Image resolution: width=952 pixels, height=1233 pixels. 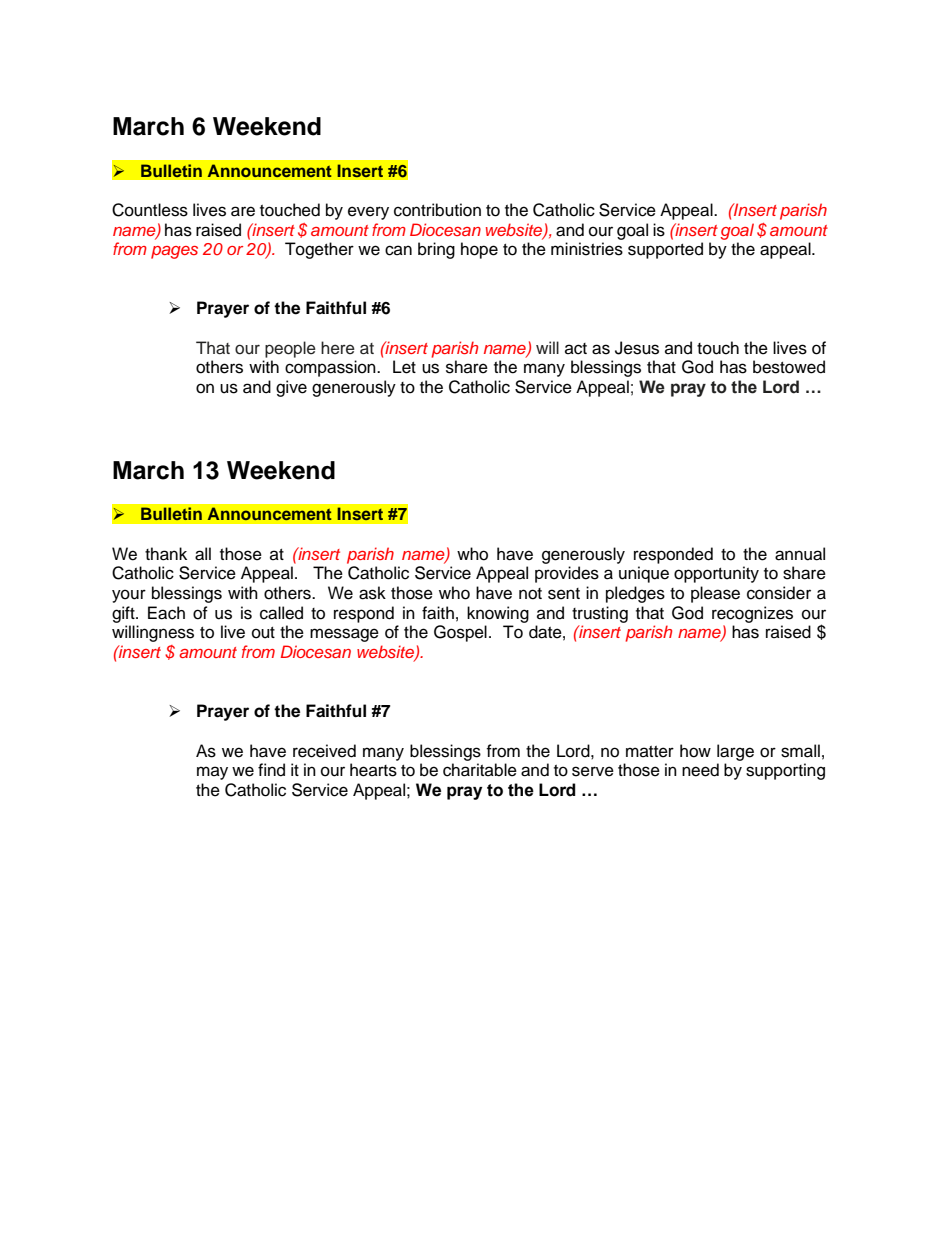 What do you see at coordinates (789, 367) in the screenshot?
I see `bestowed` at bounding box center [789, 367].
